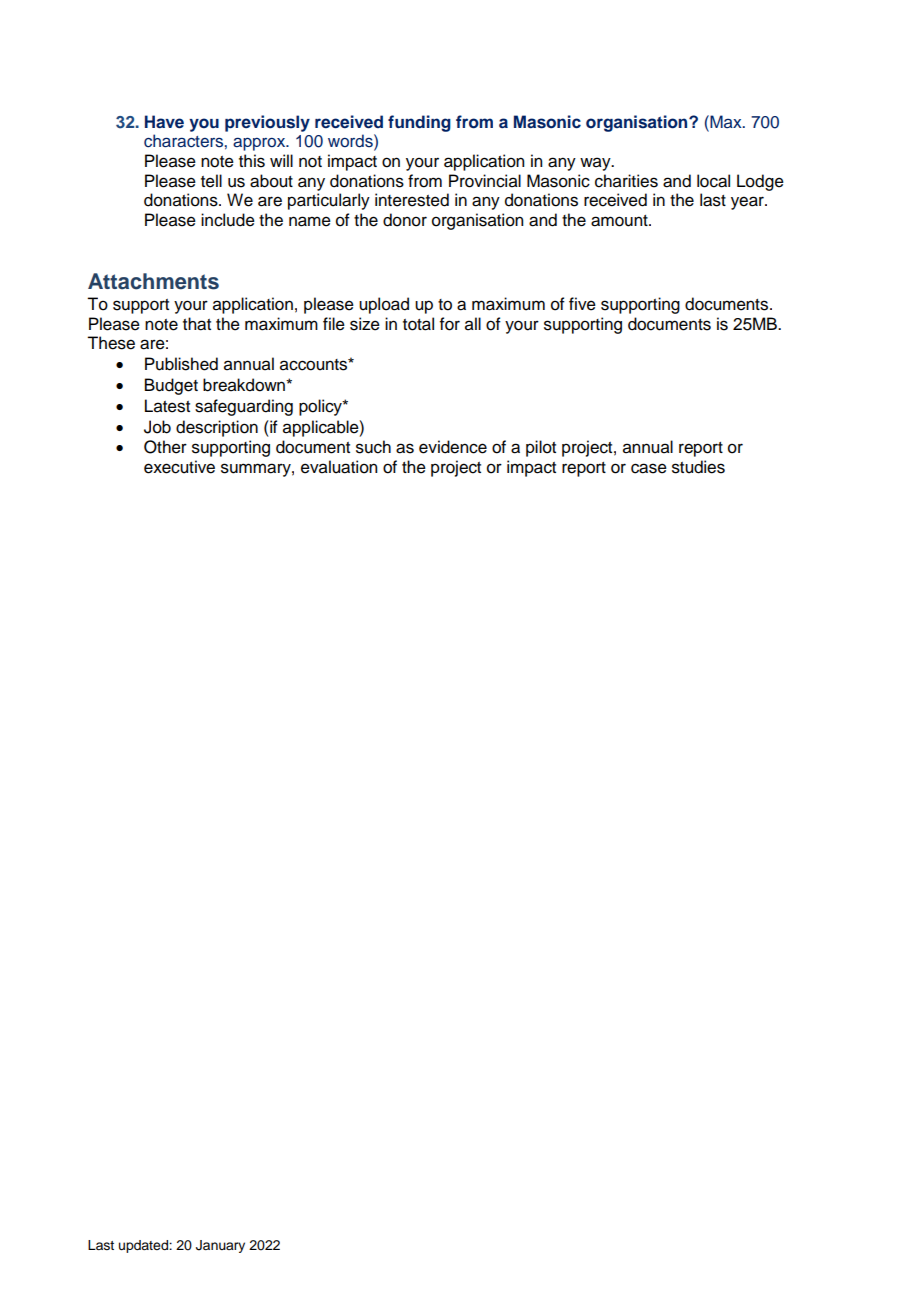 The height and width of the screenshot is (1308, 924). I want to click on evaluation, so click(339, 467).
